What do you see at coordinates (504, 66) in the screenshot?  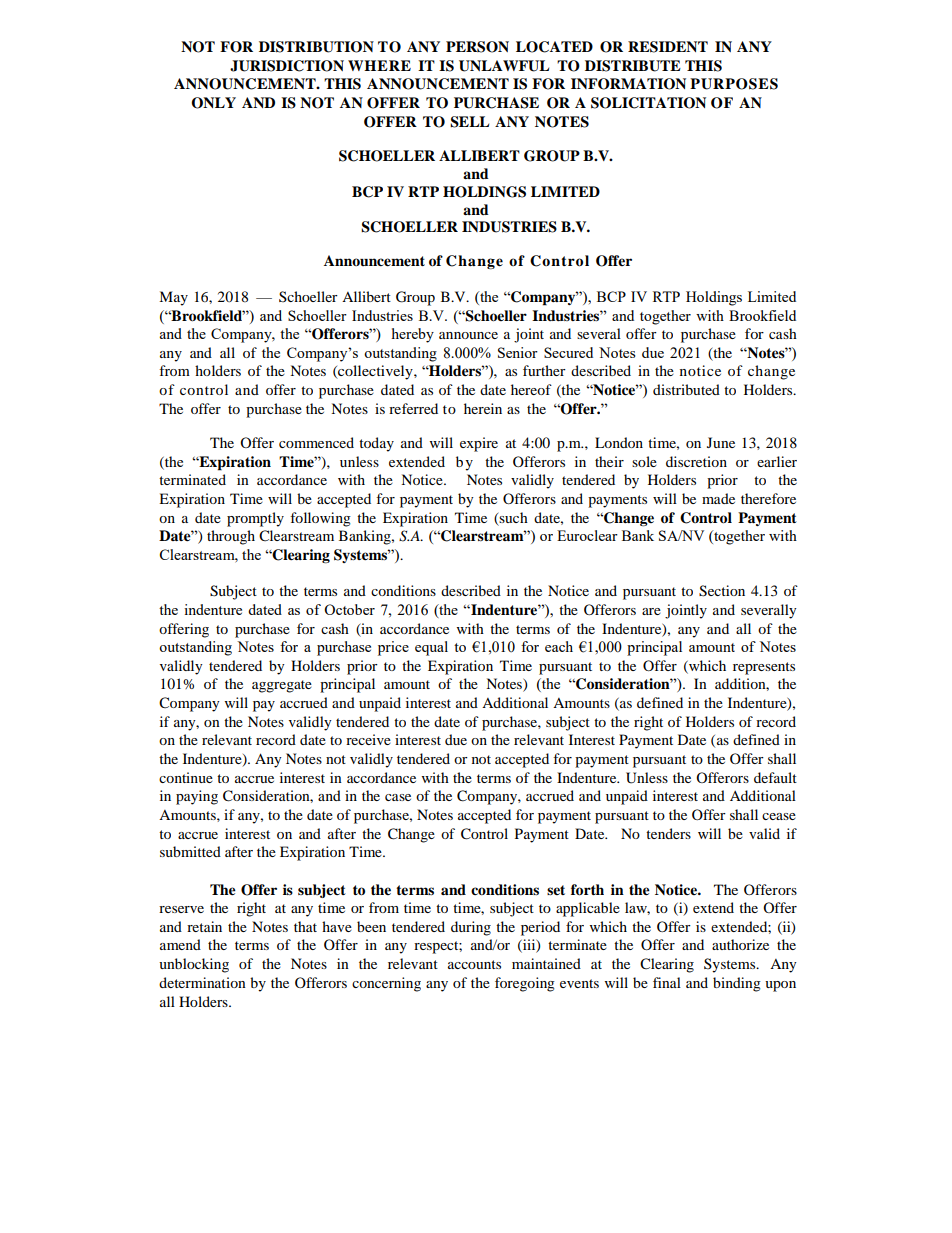 I see `UNLAWFUL` at bounding box center [504, 66].
